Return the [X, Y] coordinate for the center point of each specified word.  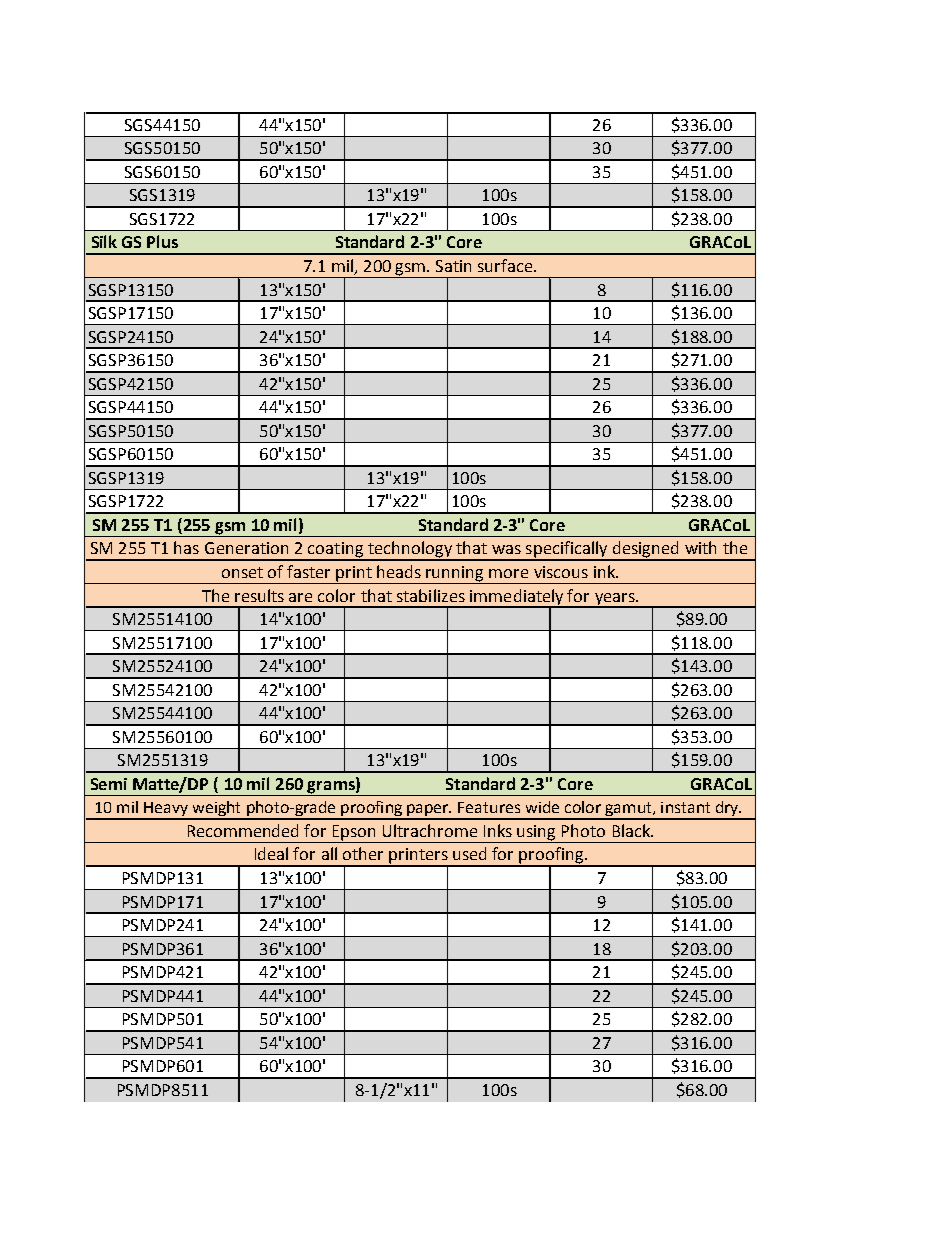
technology [410, 550]
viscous [561, 572]
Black [633, 830]
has [186, 547]
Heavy [166, 810]
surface [506, 265]
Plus [162, 241]
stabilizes [431, 595]
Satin [453, 266]
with [700, 547]
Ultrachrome [430, 830]
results [259, 595]
